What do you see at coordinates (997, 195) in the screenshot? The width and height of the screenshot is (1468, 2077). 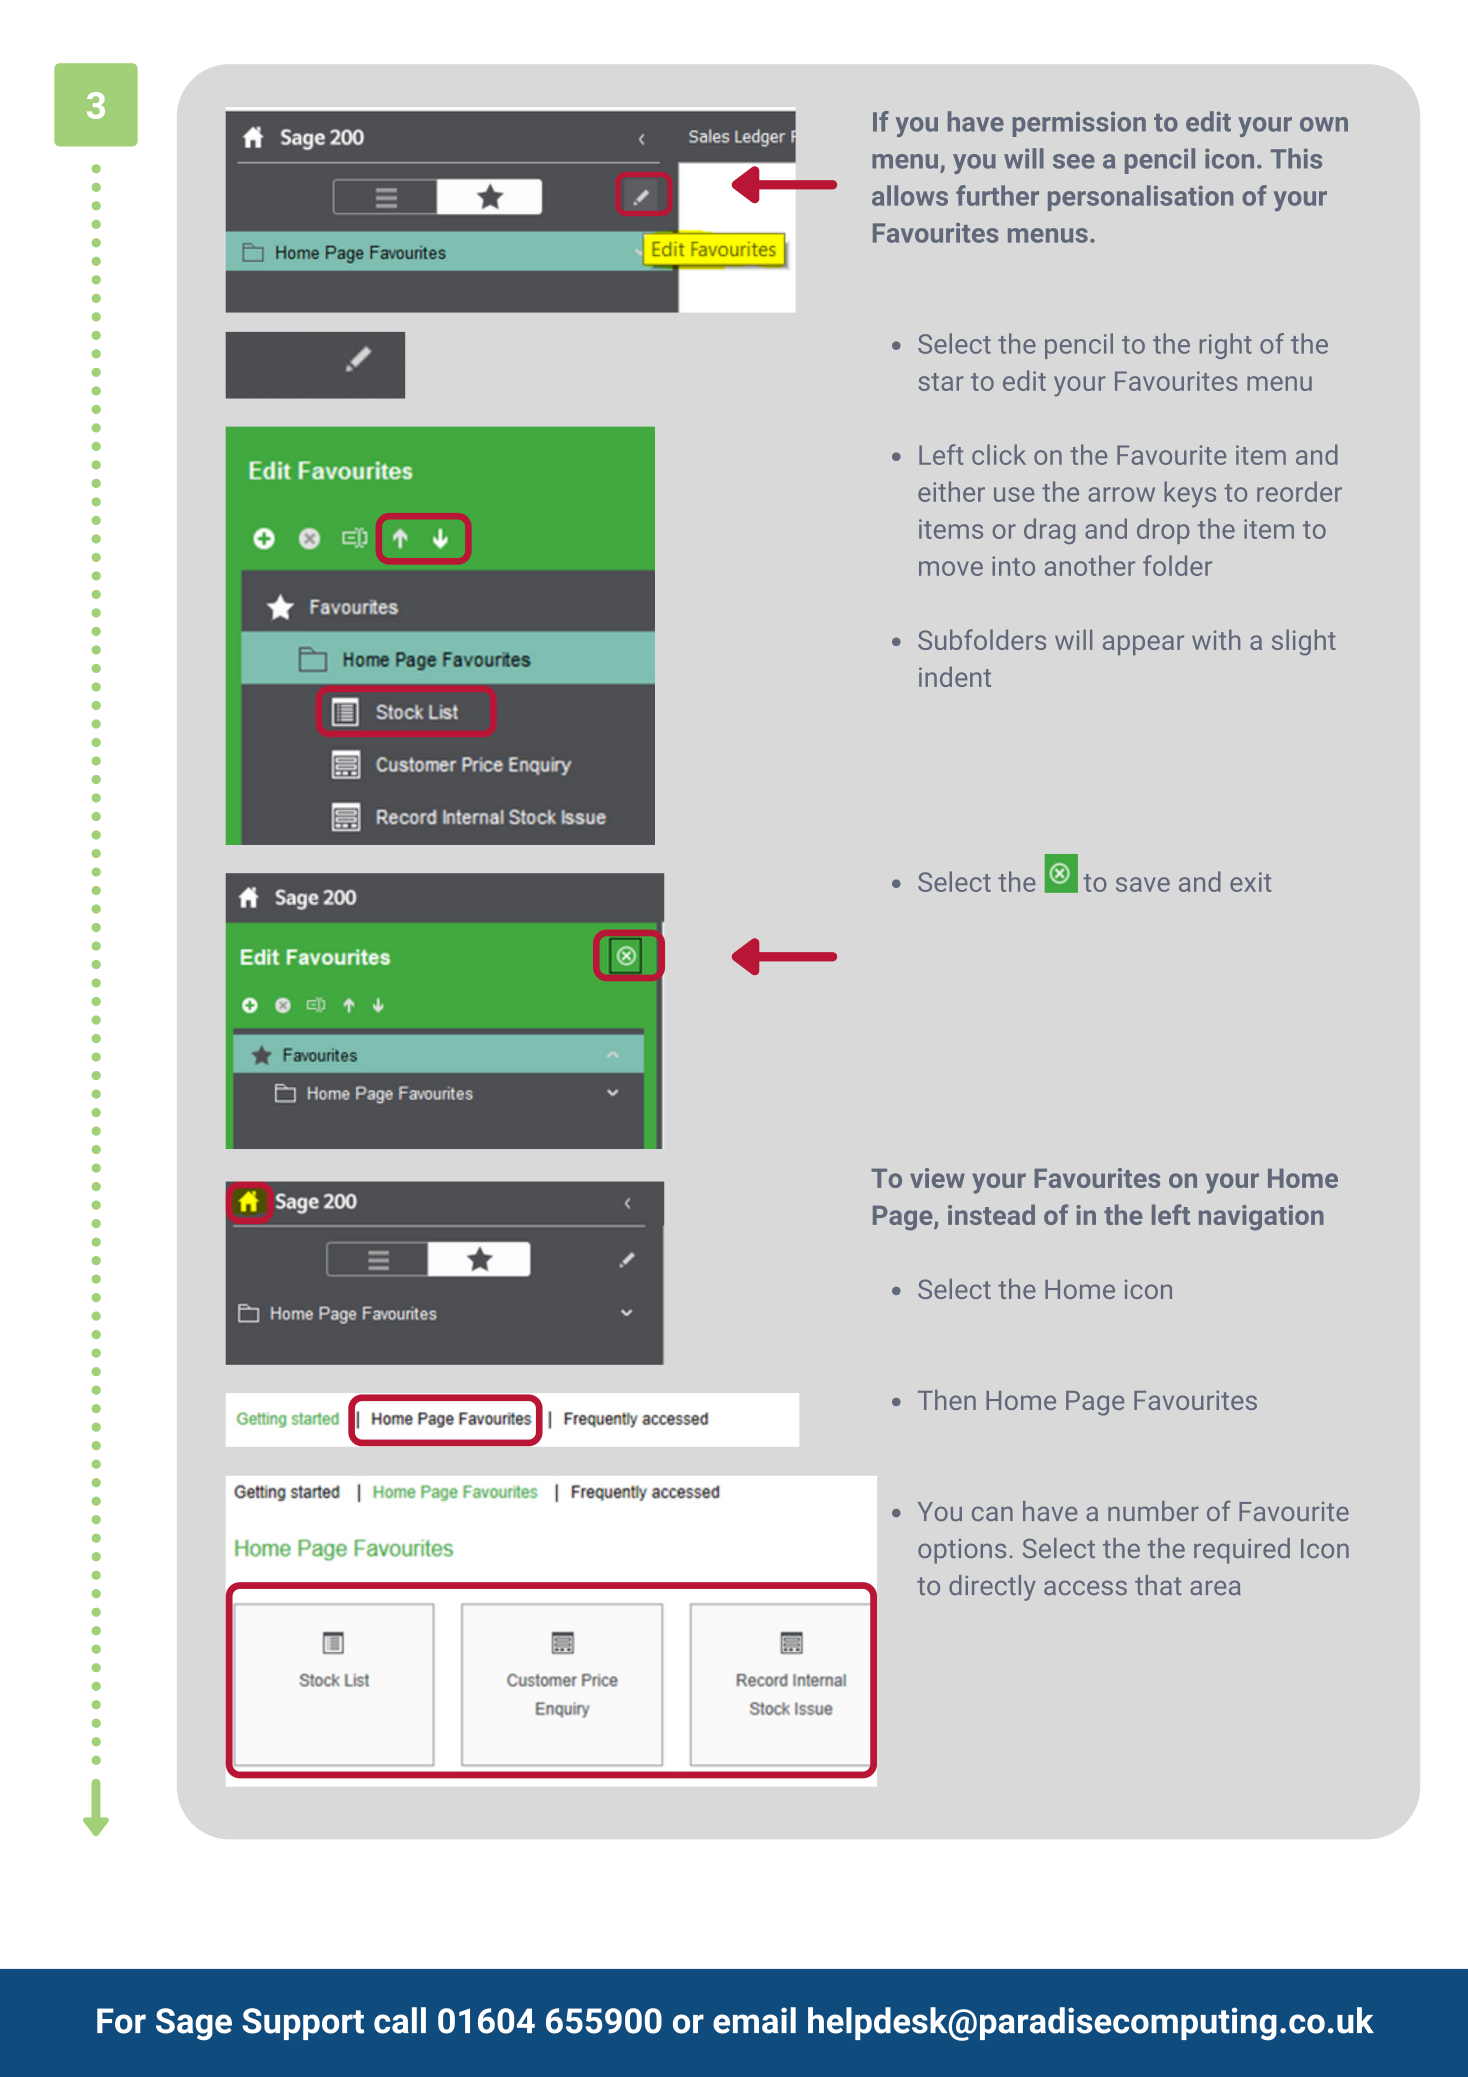 I see `further` at bounding box center [997, 195].
